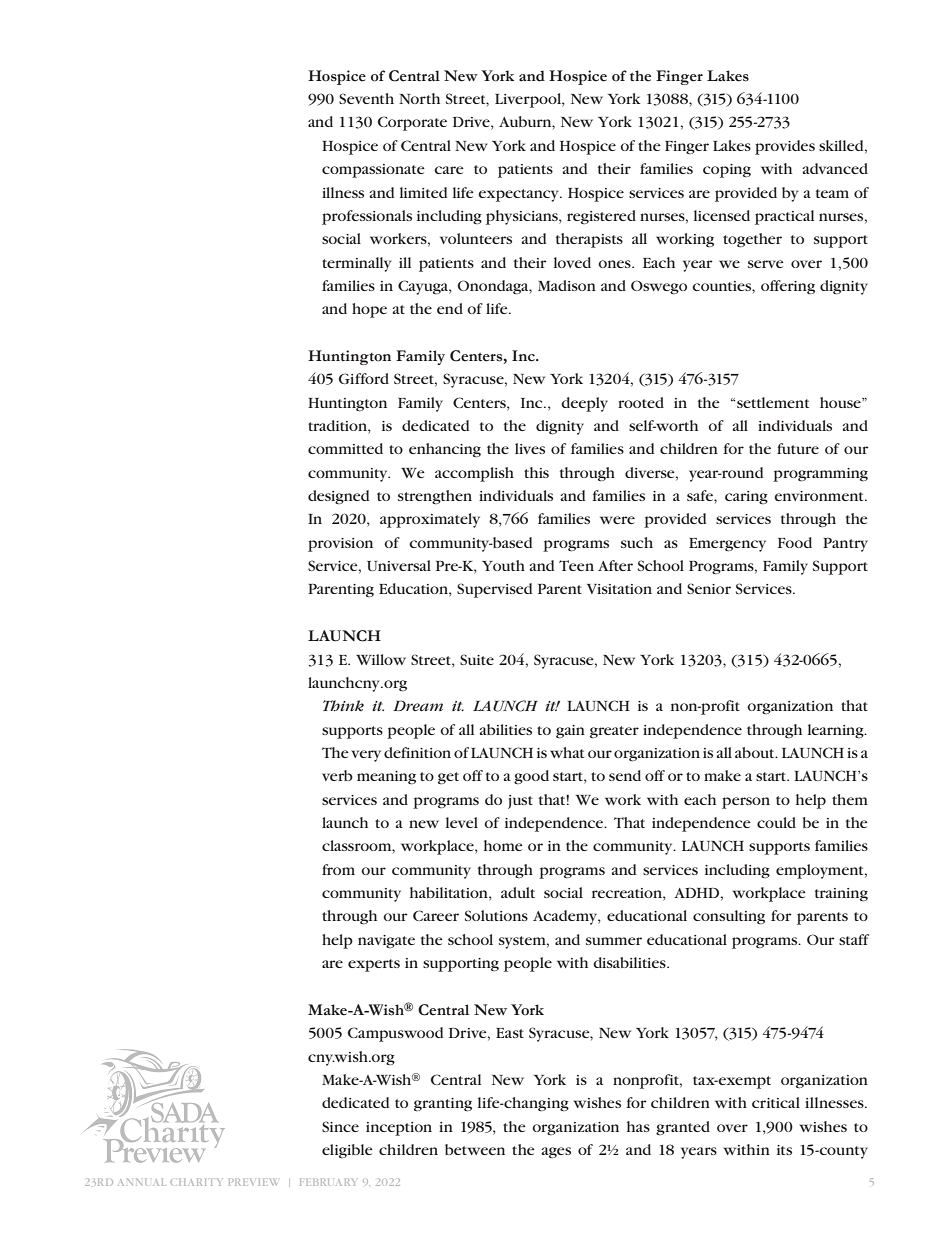  Describe the element at coordinates (475, 1149) in the image. I see `between` at that location.
